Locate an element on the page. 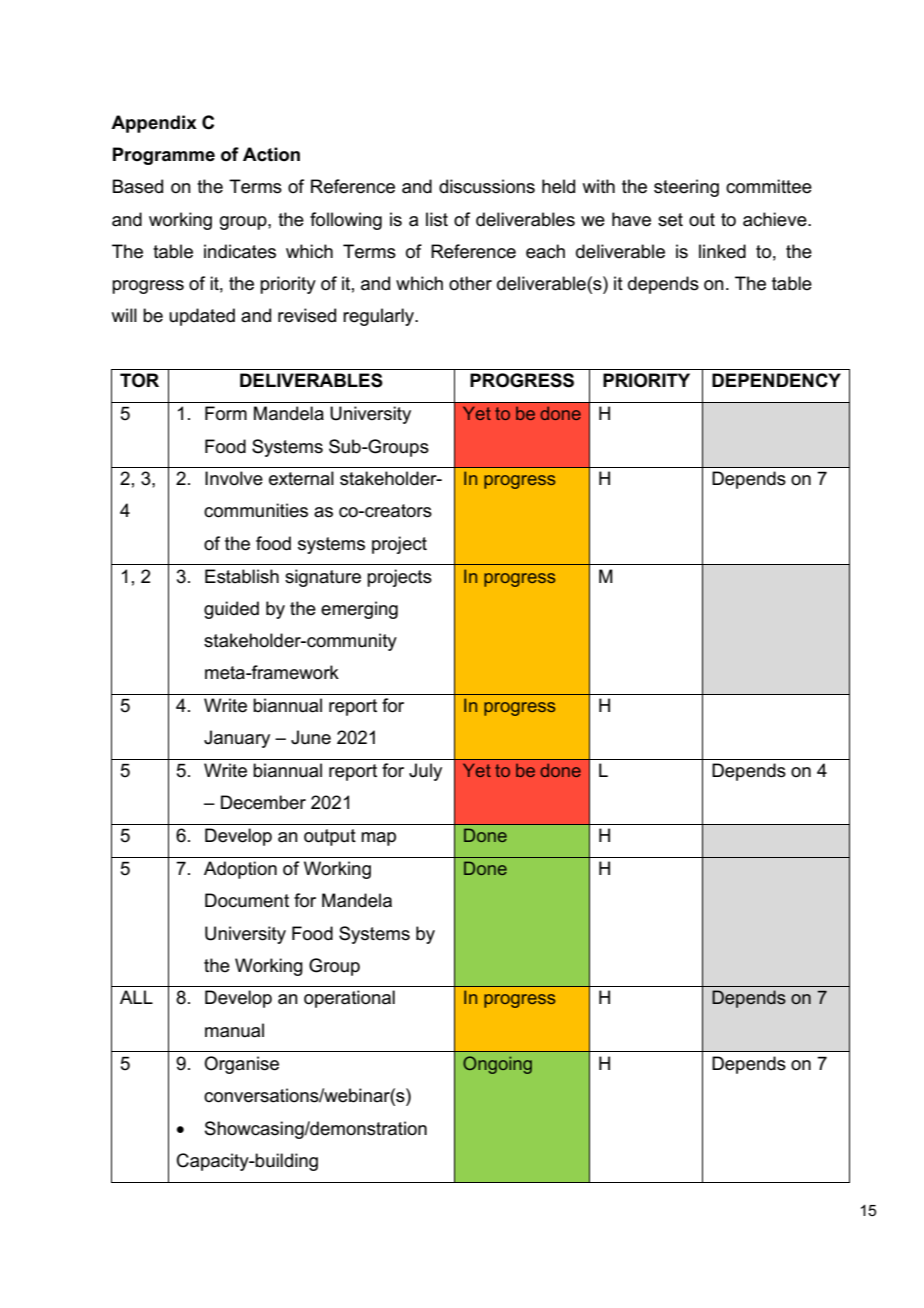 Image resolution: width=924 pixels, height=1308 pixels. DEPENDENCY is located at coordinates (776, 380).
